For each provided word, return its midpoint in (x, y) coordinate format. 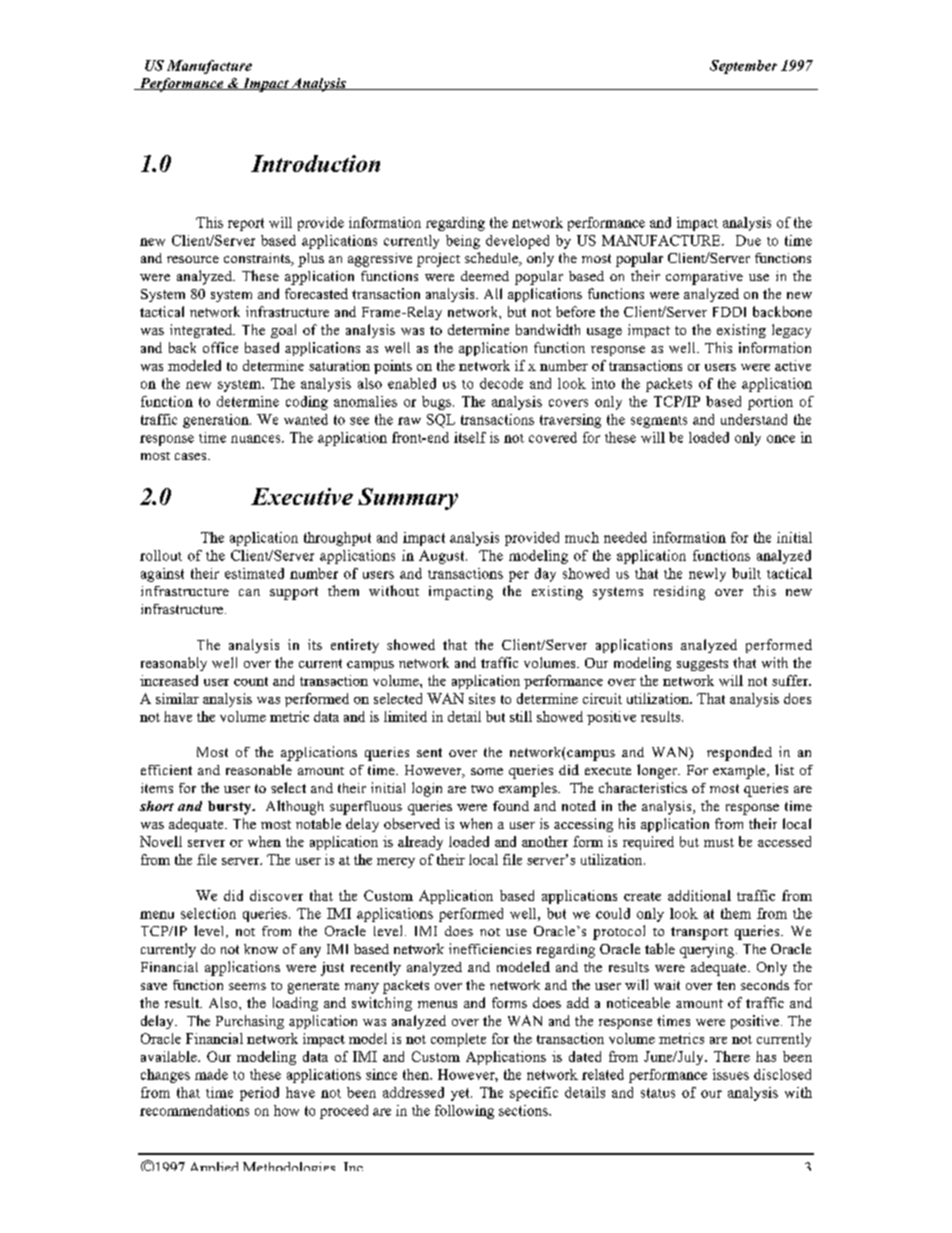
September (743, 67)
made (211, 1074)
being (463, 242)
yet (461, 1094)
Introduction (315, 163)
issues (731, 1074)
